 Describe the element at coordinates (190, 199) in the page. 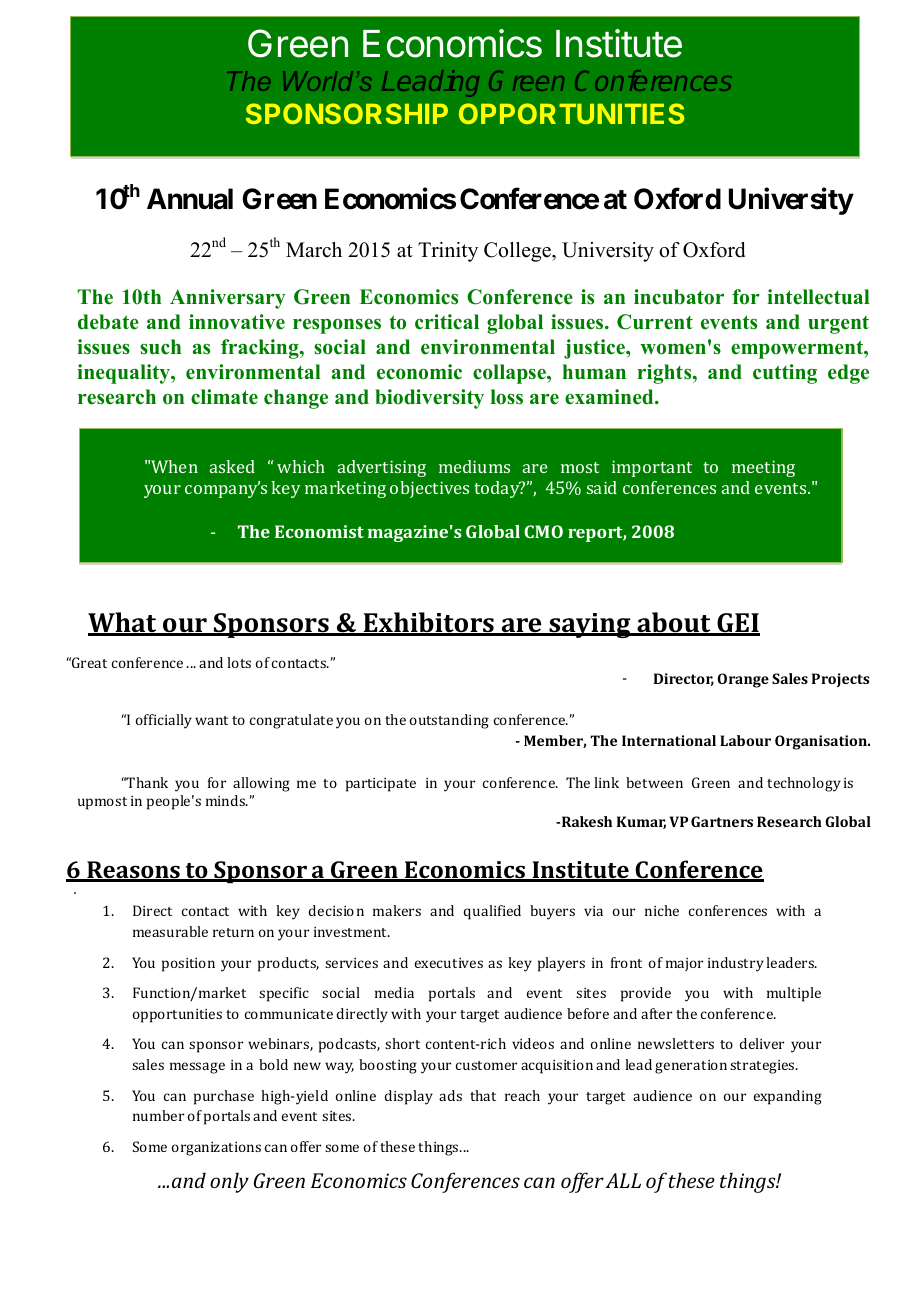

I see `Annual` at that location.
